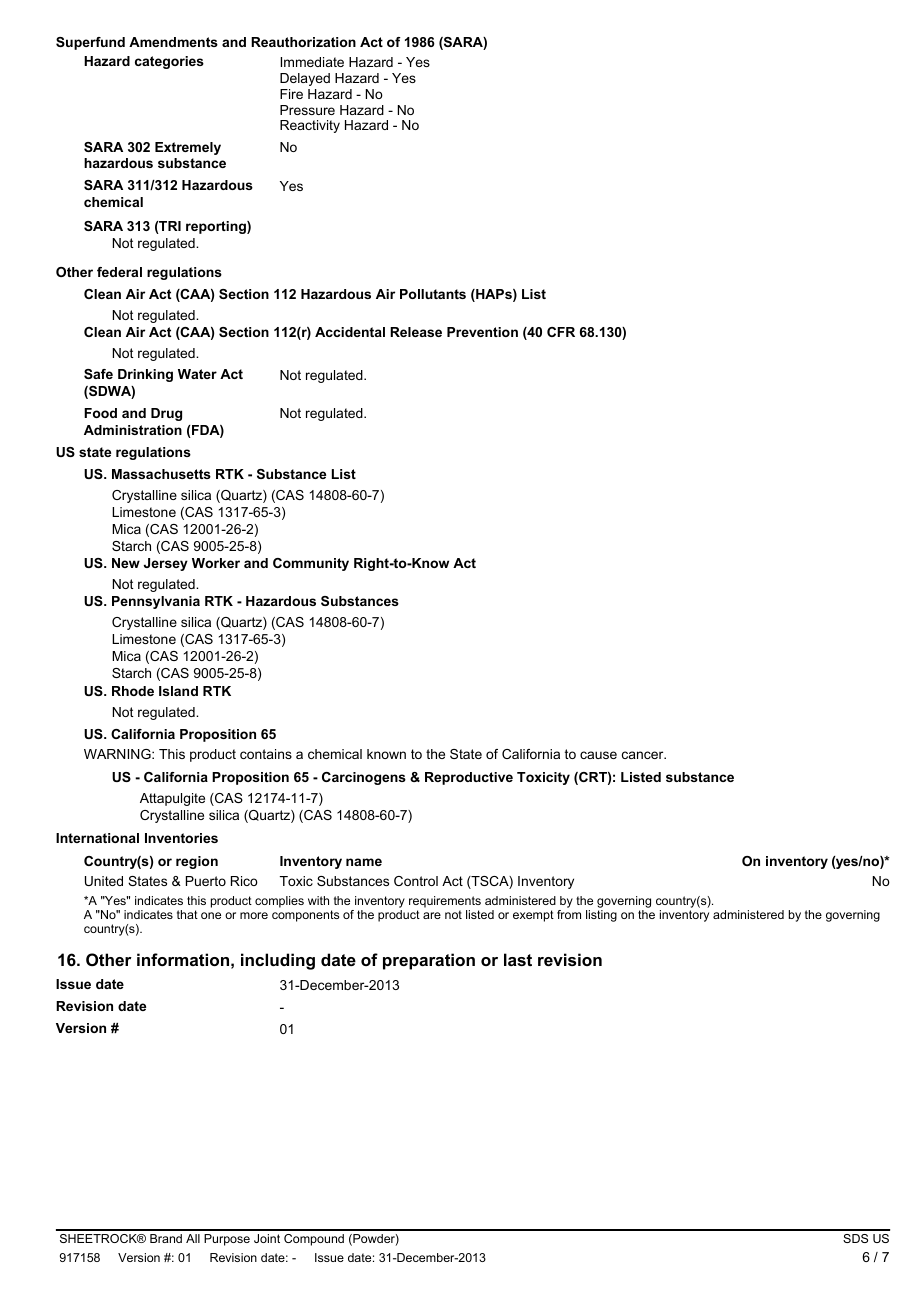 The image size is (924, 1308). I want to click on Brand, so click(166, 1238).
